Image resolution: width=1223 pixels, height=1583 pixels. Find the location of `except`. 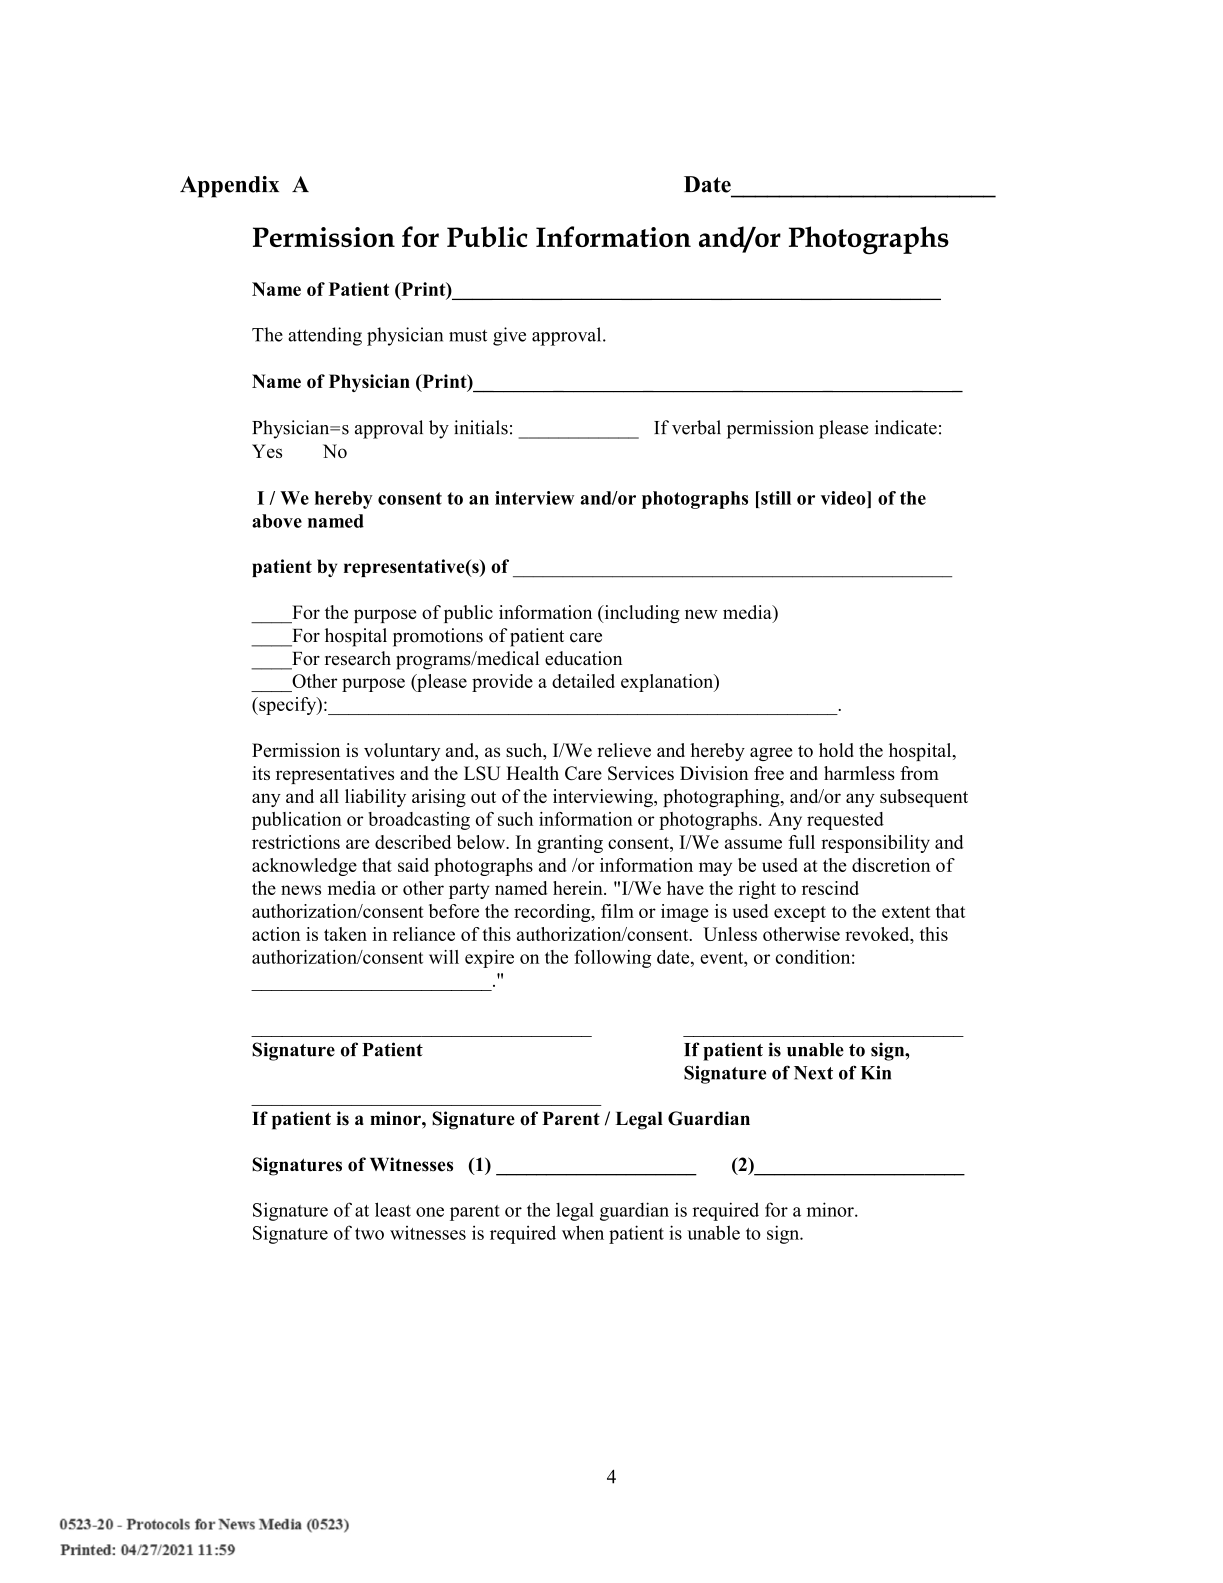

except is located at coordinates (800, 914).
